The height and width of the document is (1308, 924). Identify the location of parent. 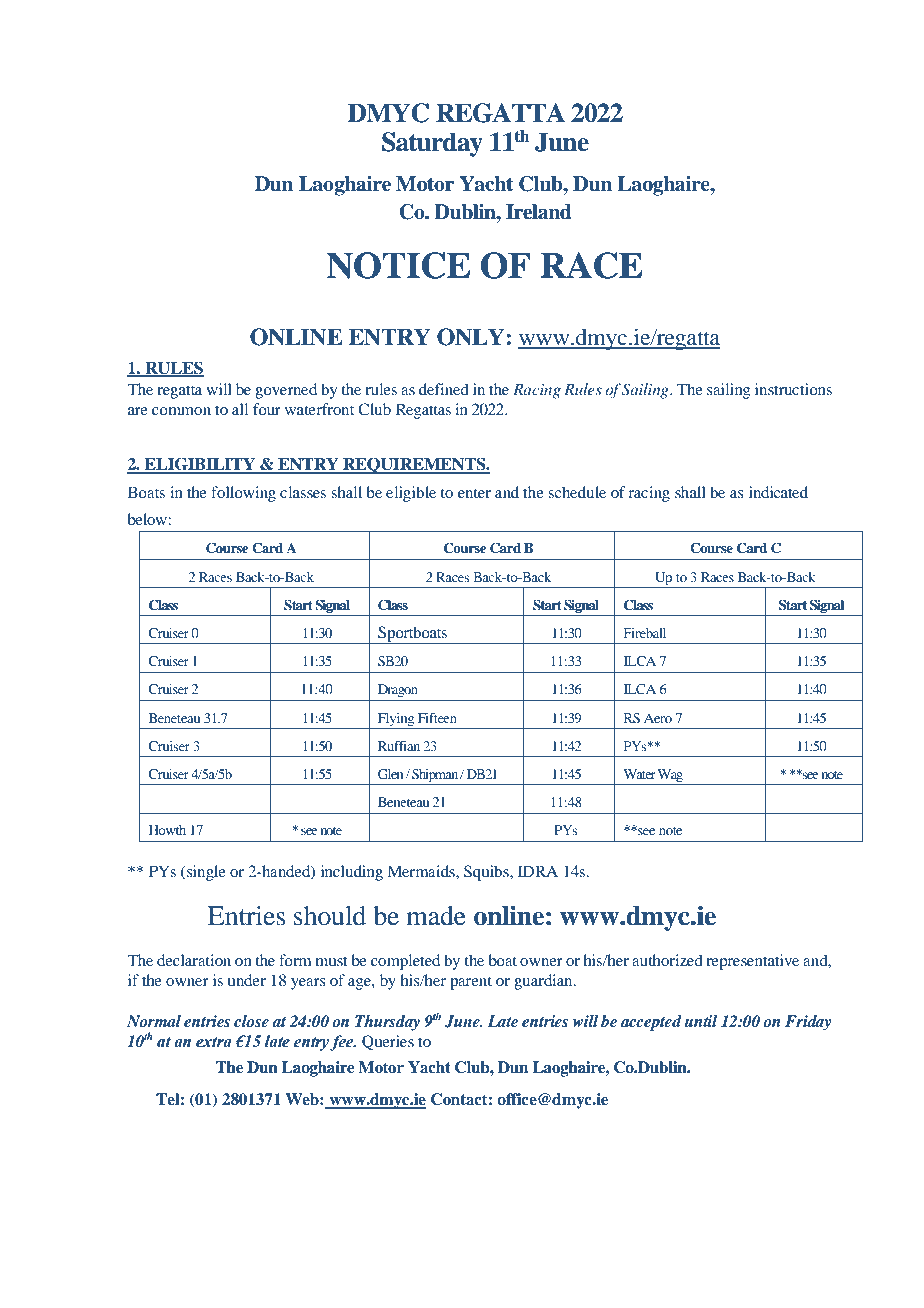
(471, 983).
